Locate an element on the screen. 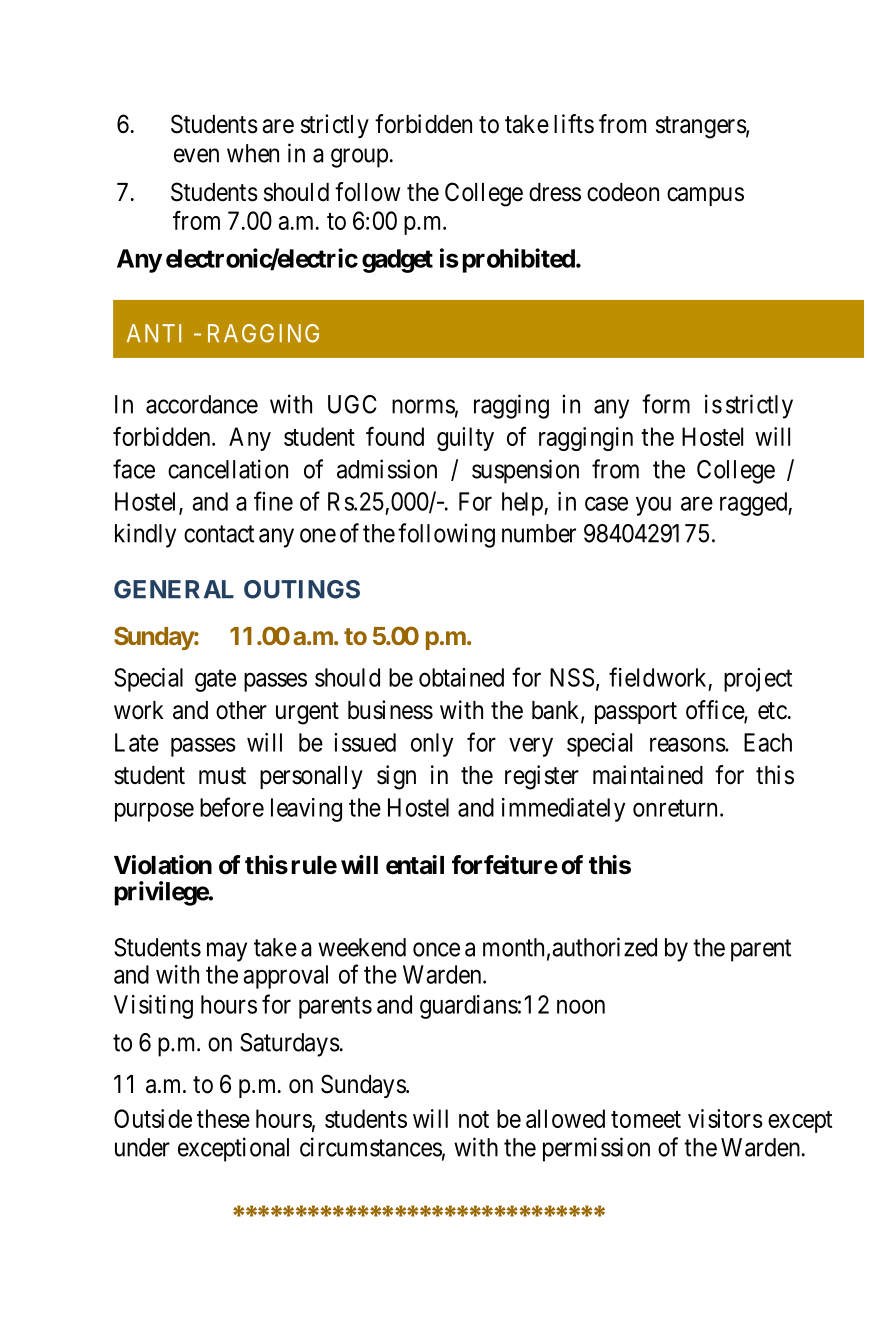  even is located at coordinates (196, 155).
